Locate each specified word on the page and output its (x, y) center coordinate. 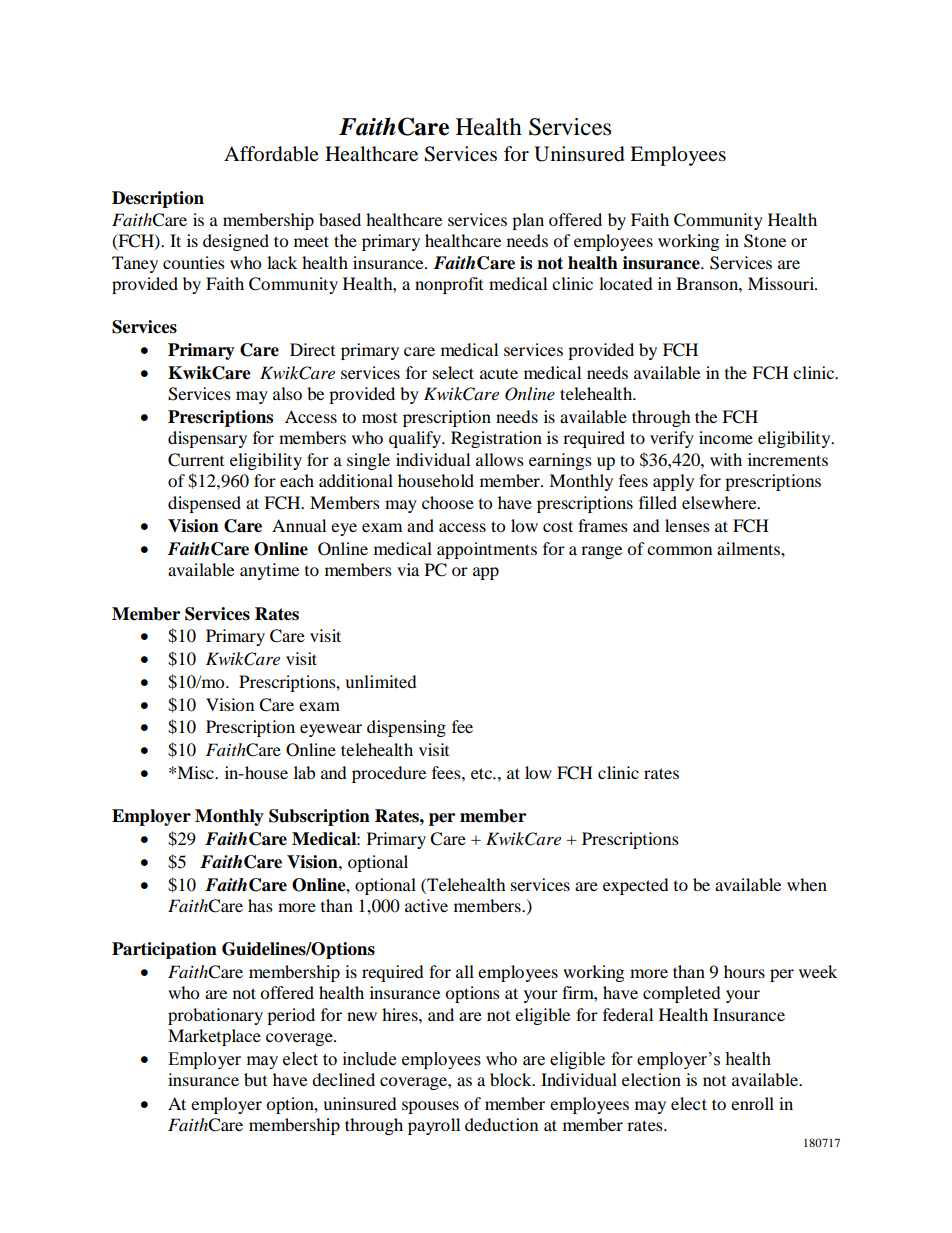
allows (500, 459)
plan (528, 221)
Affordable (271, 154)
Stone (765, 241)
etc (483, 773)
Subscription (319, 817)
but (255, 1079)
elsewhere (720, 502)
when (807, 884)
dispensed (204, 504)
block (512, 1079)
